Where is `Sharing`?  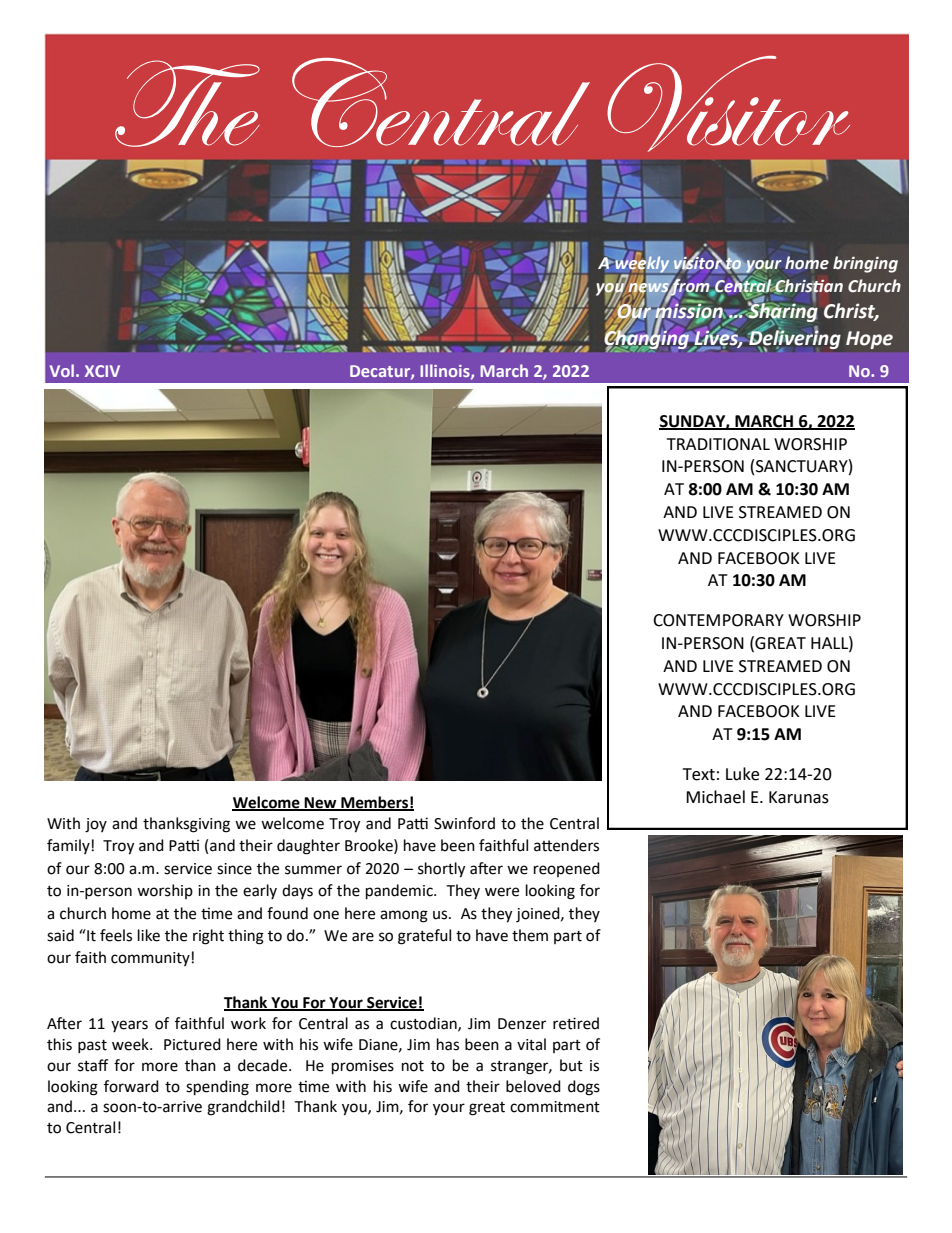 Sharing is located at coordinates (782, 313).
